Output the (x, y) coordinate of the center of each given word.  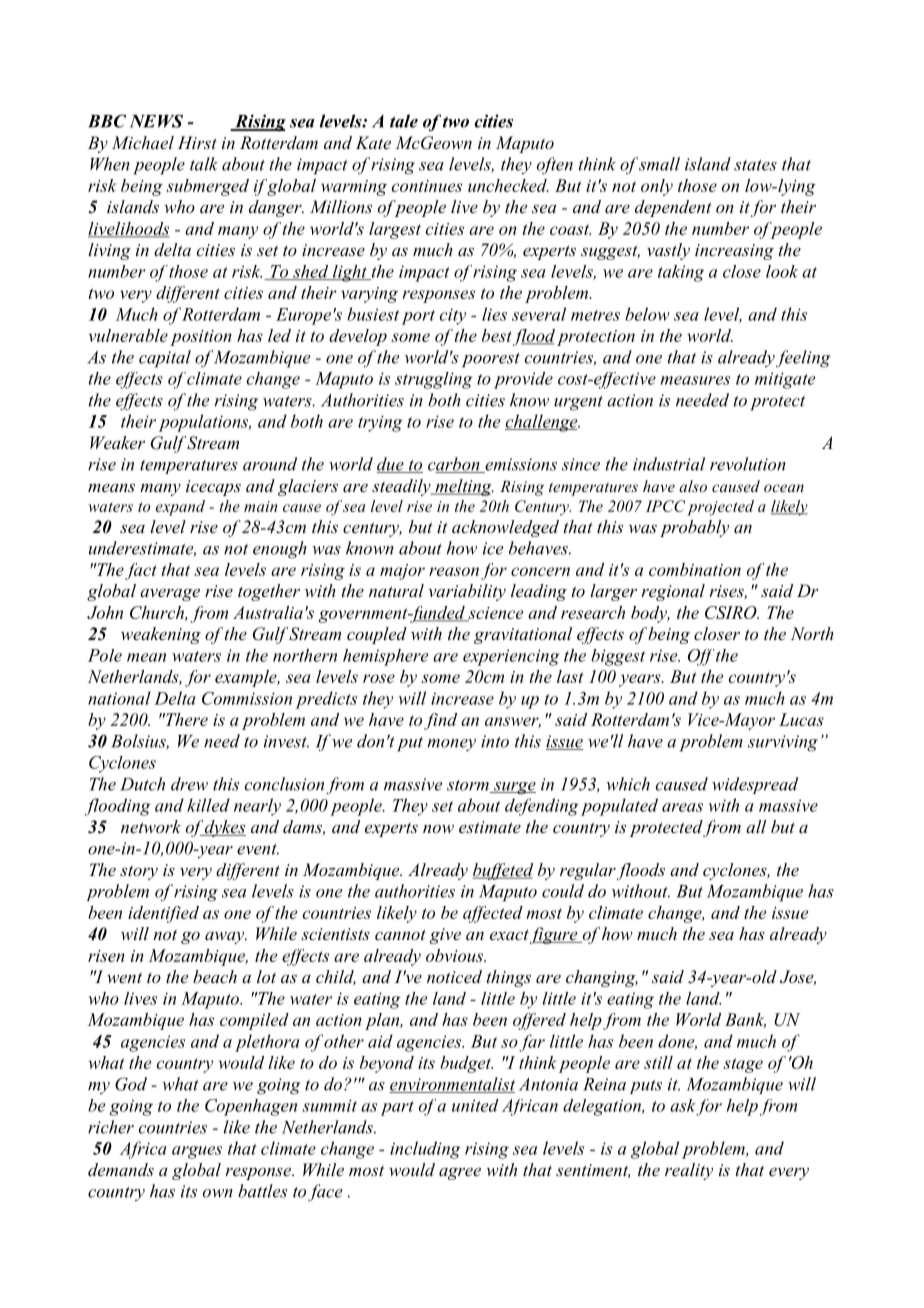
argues (197, 1152)
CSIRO (732, 612)
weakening (161, 635)
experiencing (511, 657)
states (755, 165)
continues (427, 186)
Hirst (197, 142)
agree (460, 1173)
